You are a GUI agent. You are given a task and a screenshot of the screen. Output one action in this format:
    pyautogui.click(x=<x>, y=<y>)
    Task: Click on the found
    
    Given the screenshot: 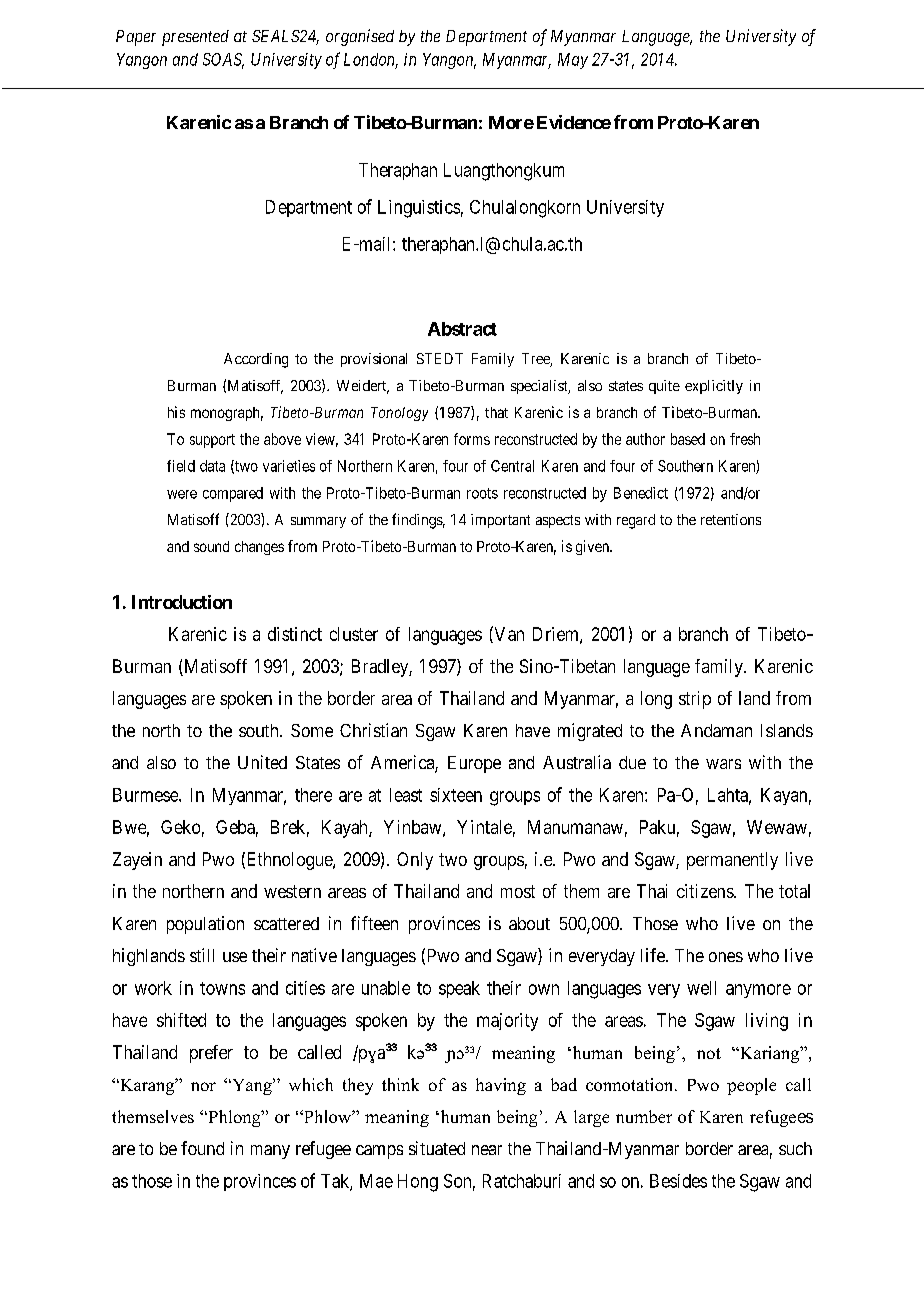 What is the action you would take?
    pyautogui.click(x=202, y=1148)
